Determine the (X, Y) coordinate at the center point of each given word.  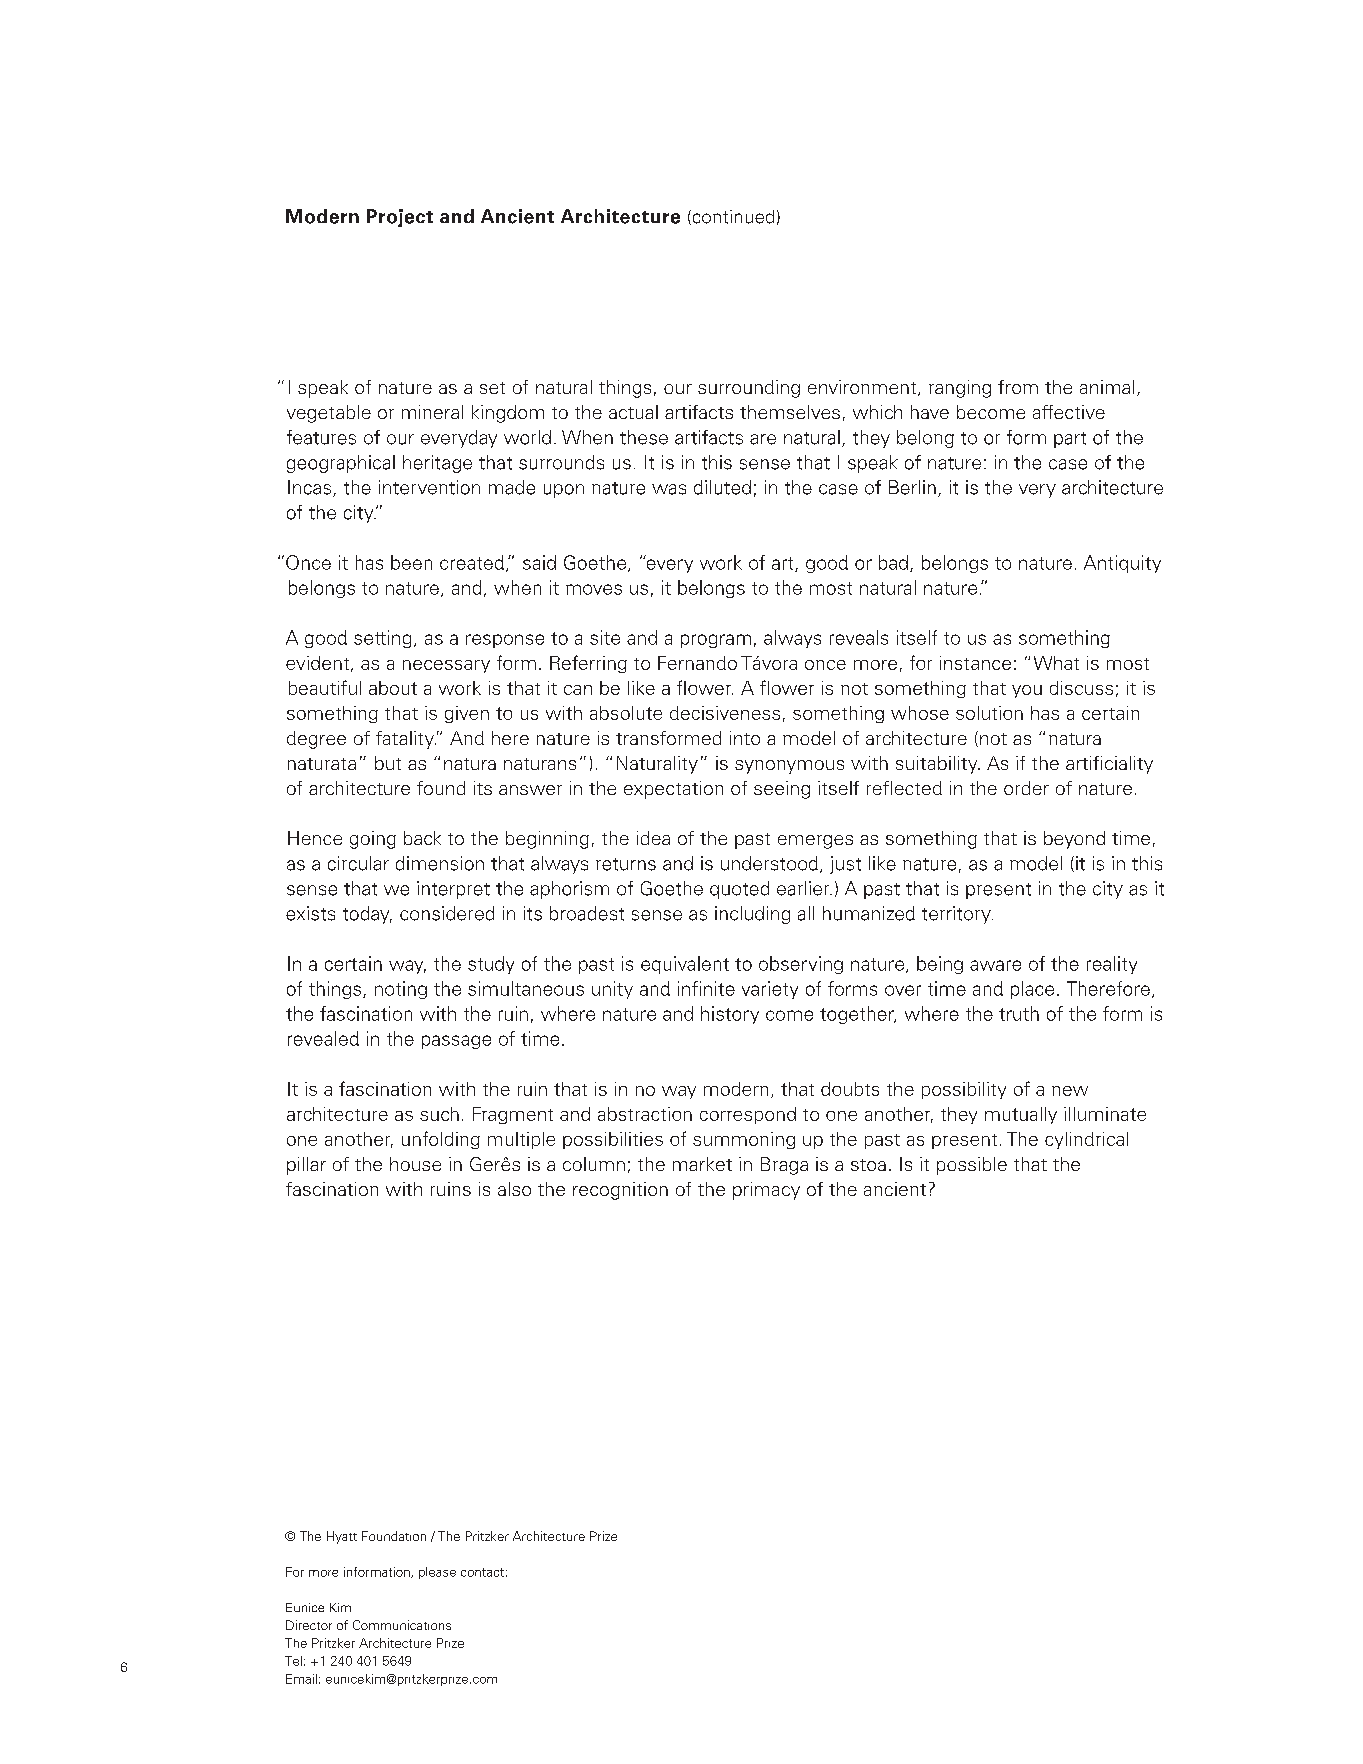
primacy (766, 1191)
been (411, 562)
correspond (748, 1115)
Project (400, 218)
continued (732, 217)
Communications (402, 1625)
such (439, 1114)
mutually (1021, 1115)
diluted (722, 487)
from (1018, 387)
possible (972, 1166)
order (1026, 788)
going (373, 840)
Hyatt (342, 1537)
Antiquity (1122, 564)
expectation (673, 790)
